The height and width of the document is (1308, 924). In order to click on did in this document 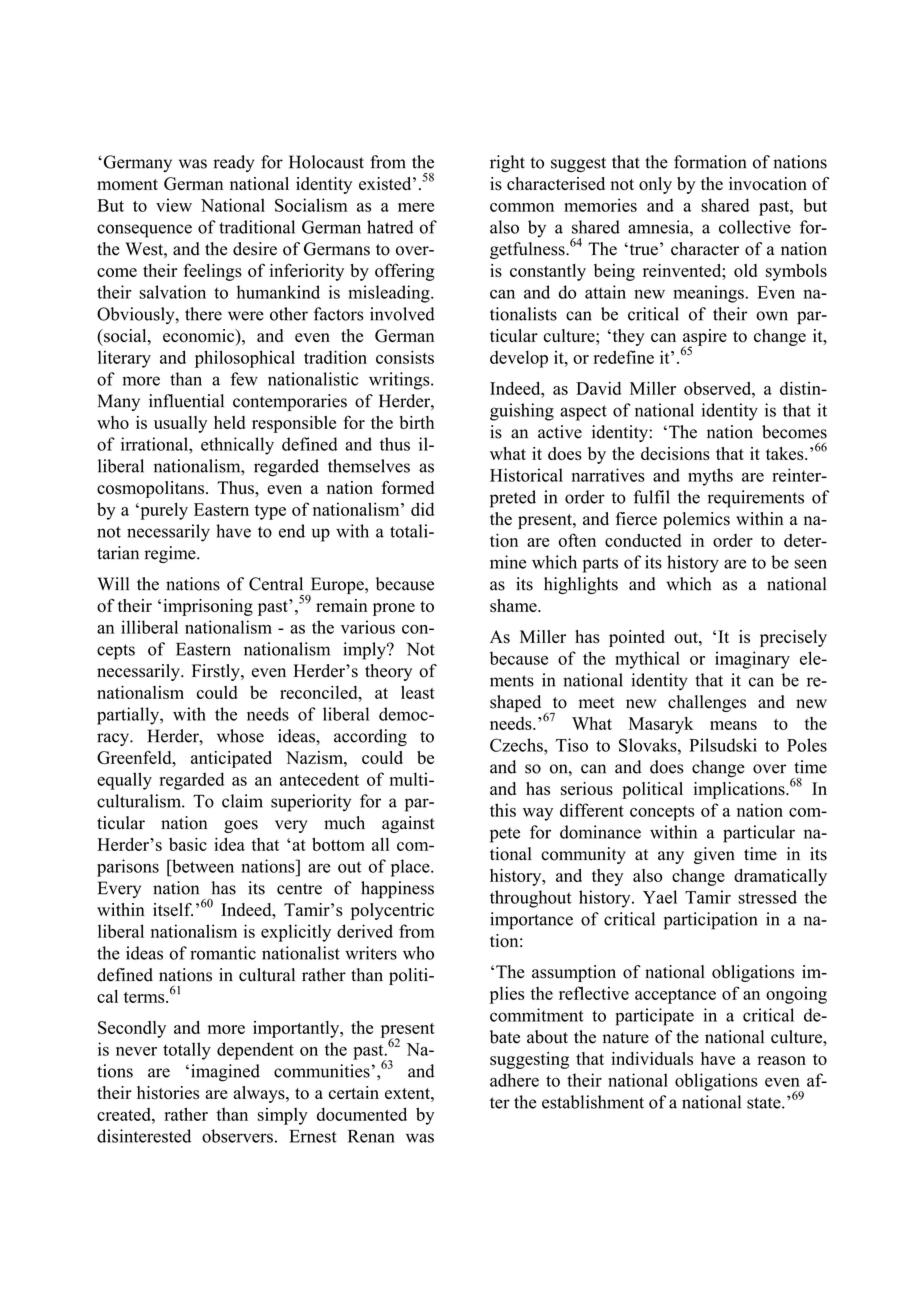, I will do `click(422, 509)`.
